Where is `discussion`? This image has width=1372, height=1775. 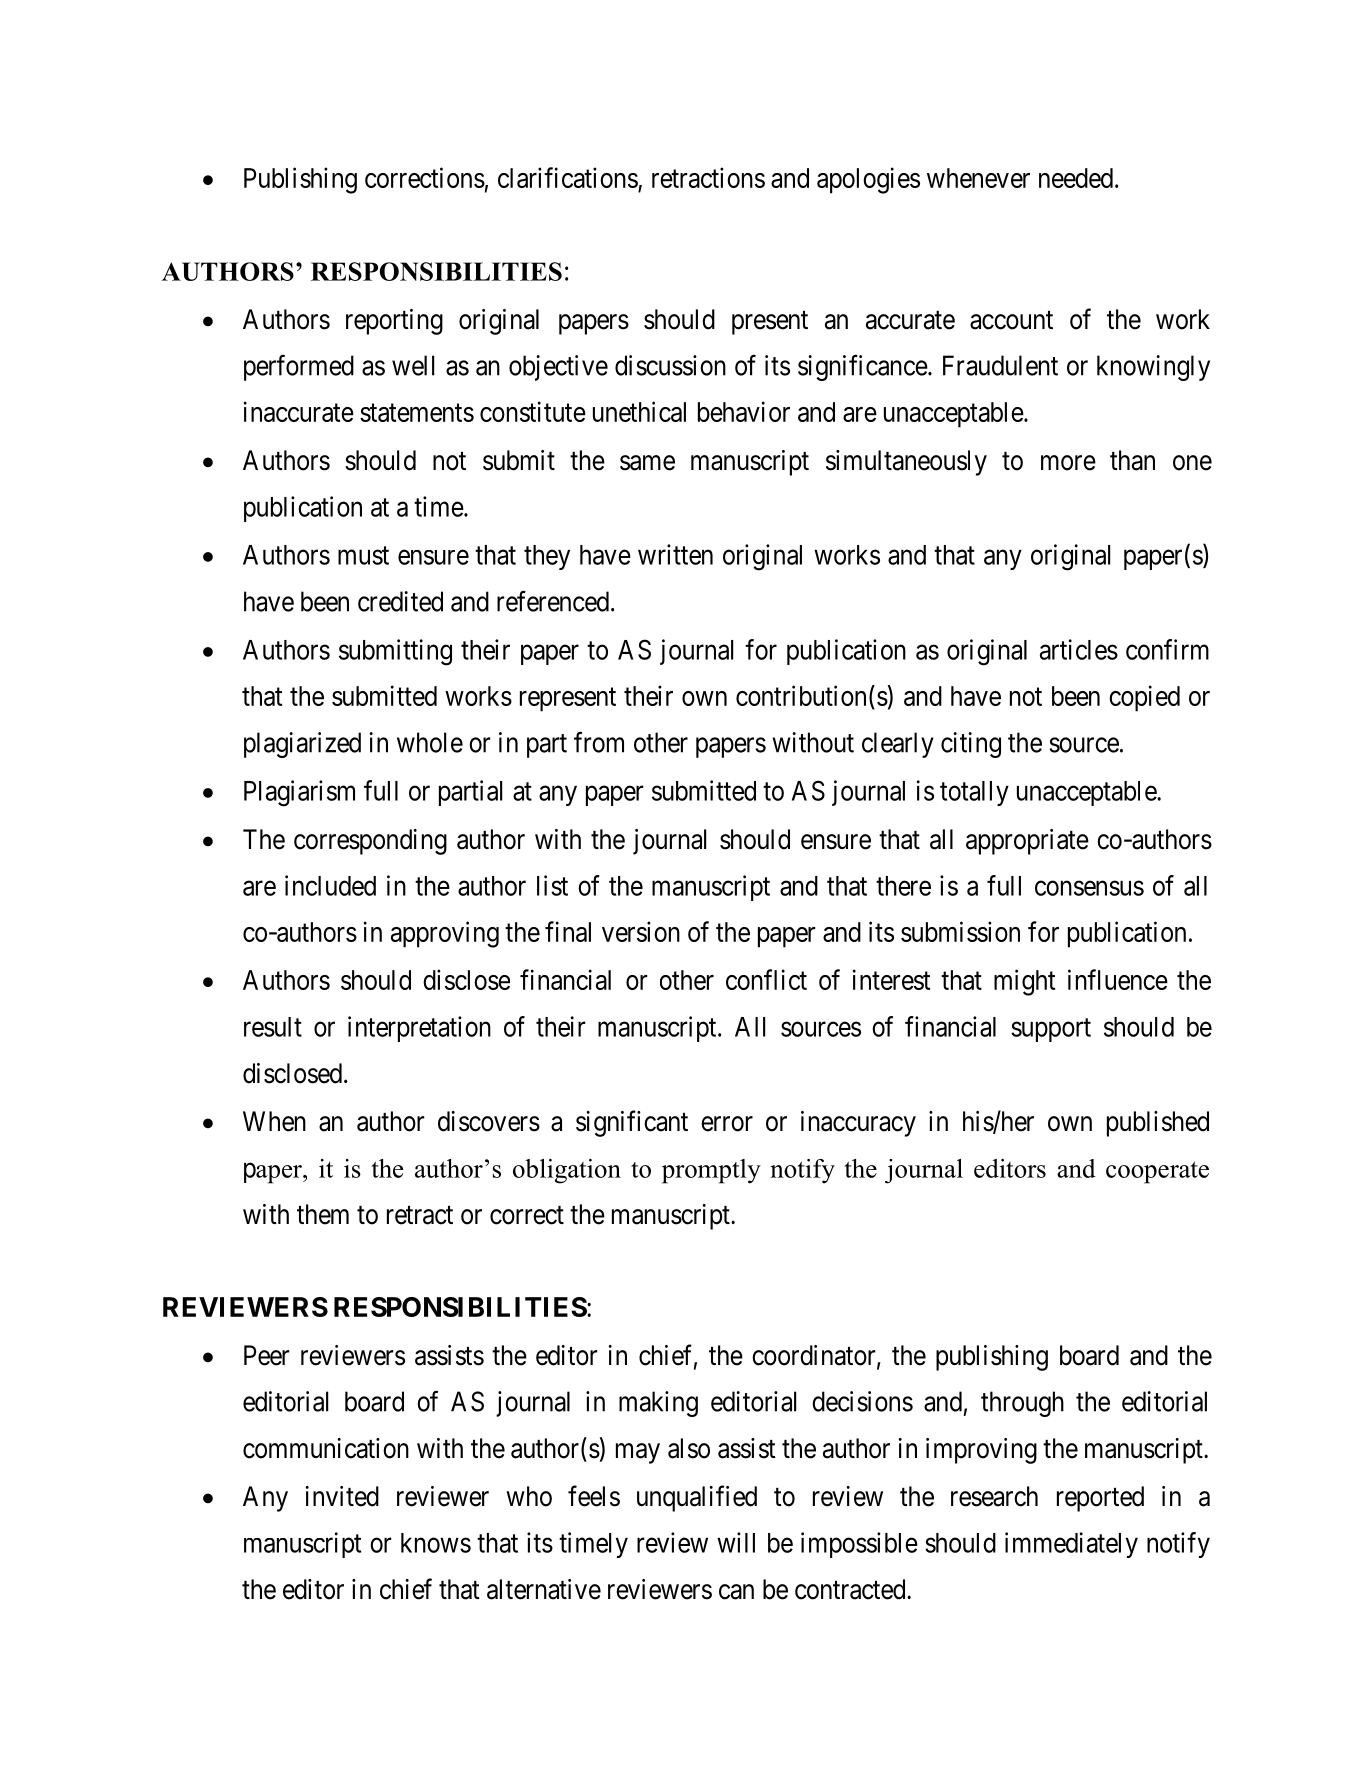
discussion is located at coordinates (670, 365).
